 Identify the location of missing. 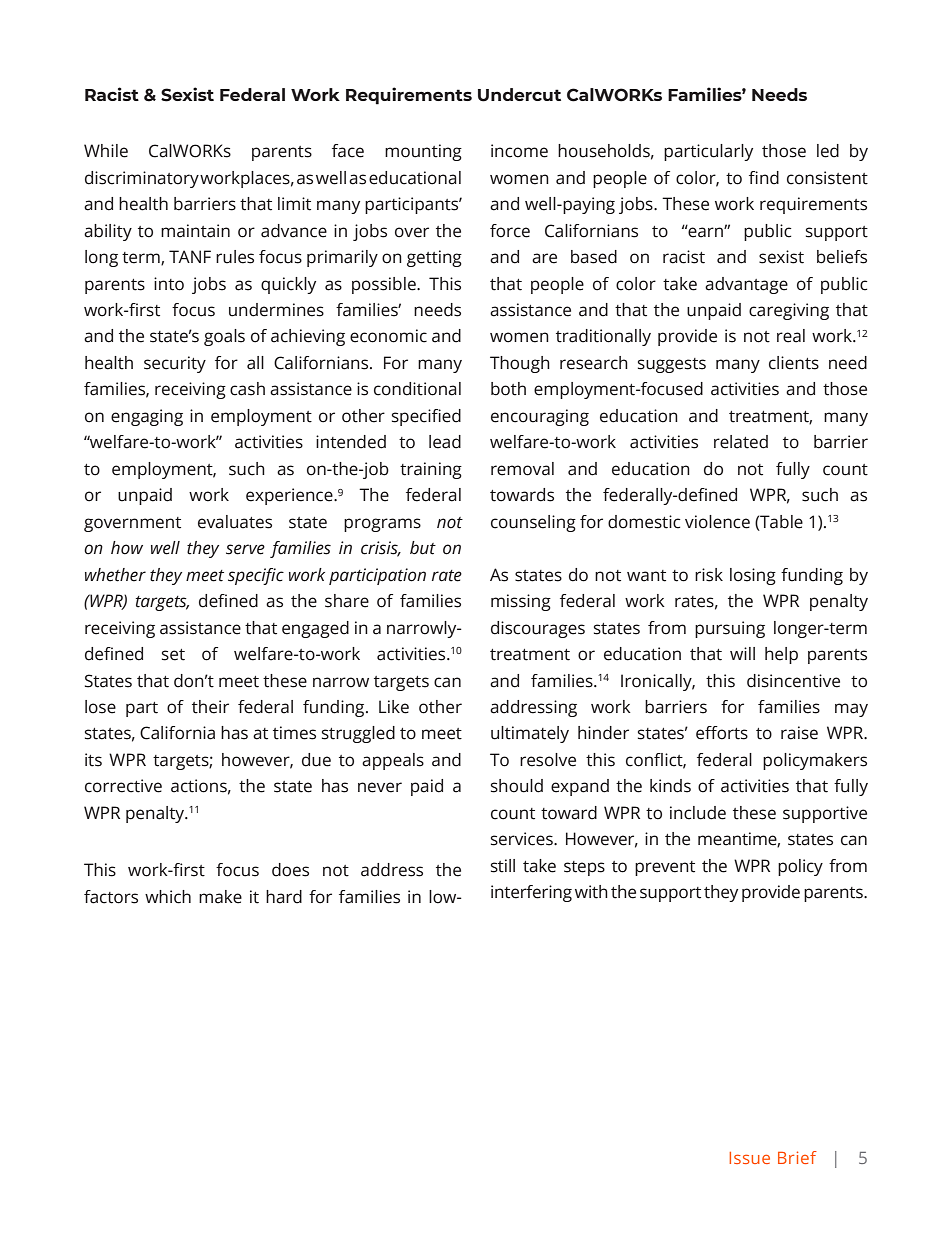
(521, 602).
